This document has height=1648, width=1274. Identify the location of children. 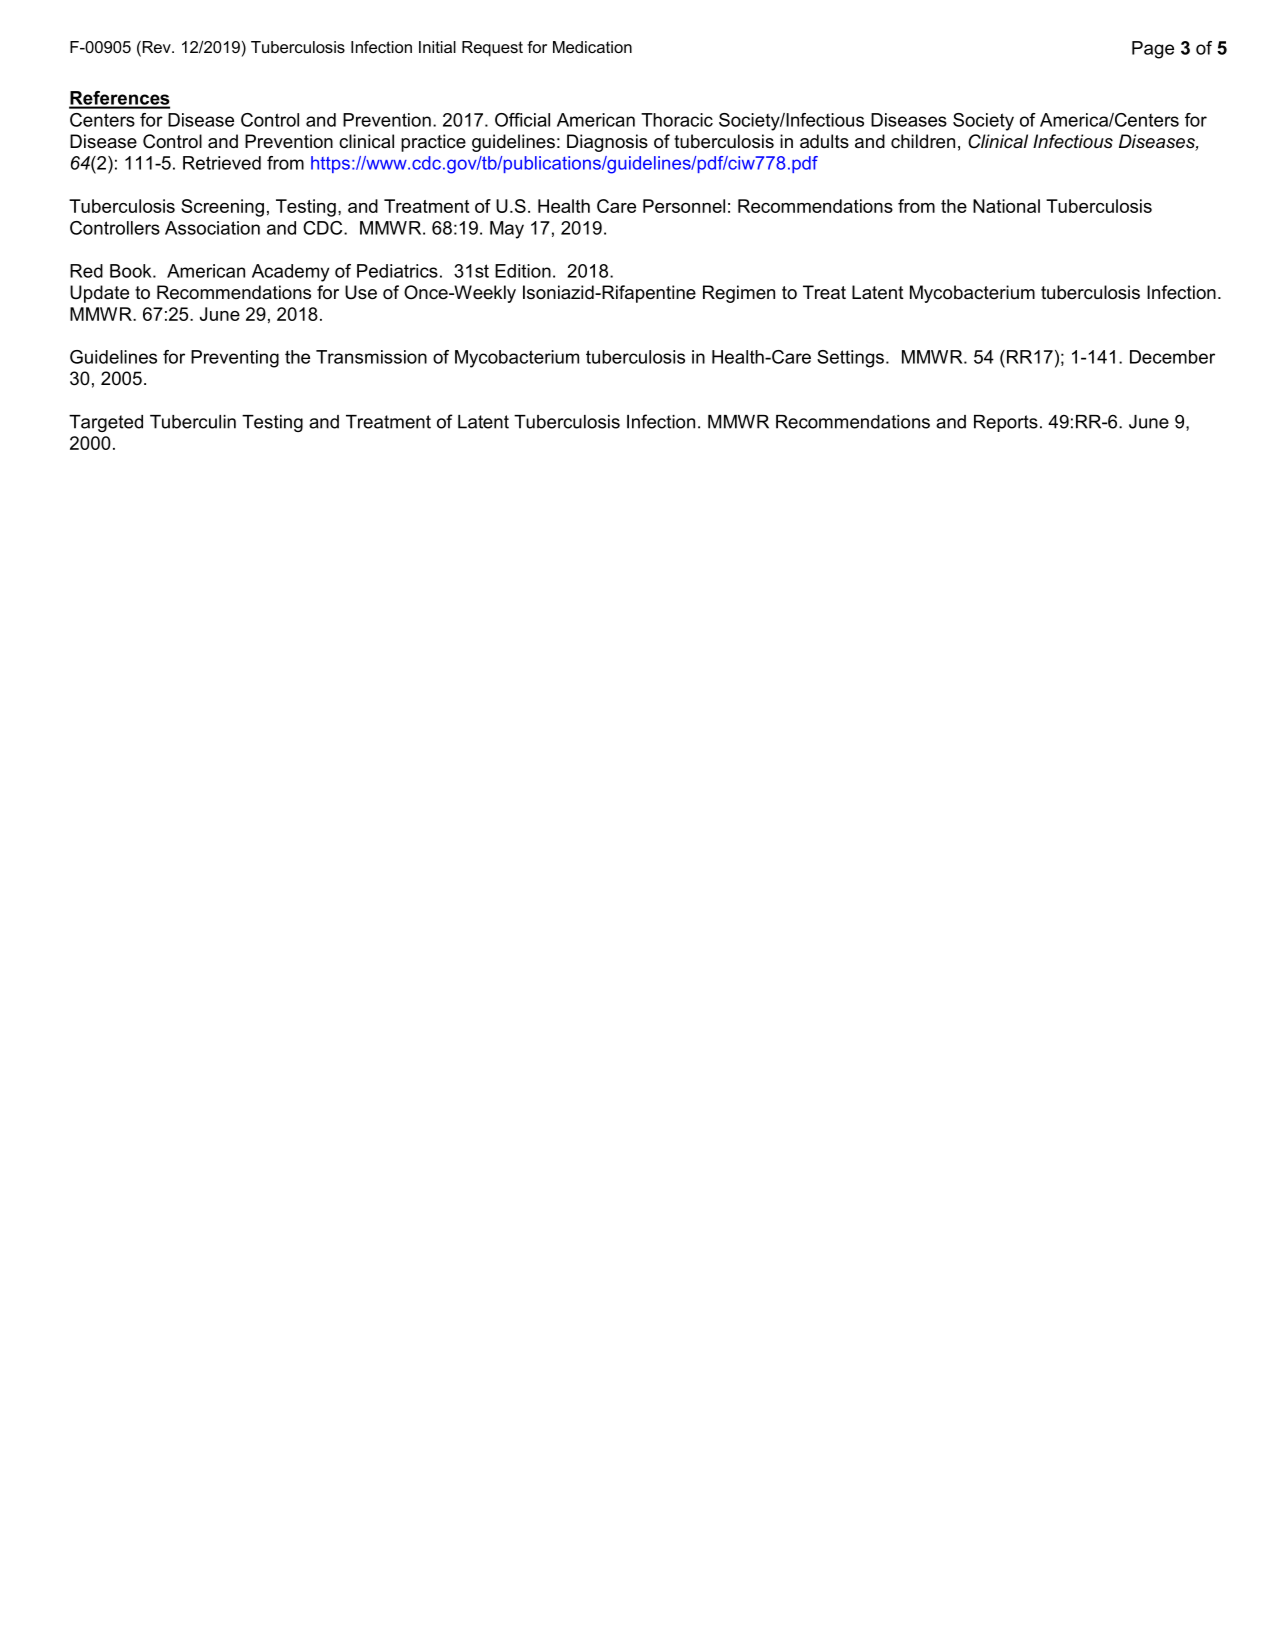
(923, 141).
